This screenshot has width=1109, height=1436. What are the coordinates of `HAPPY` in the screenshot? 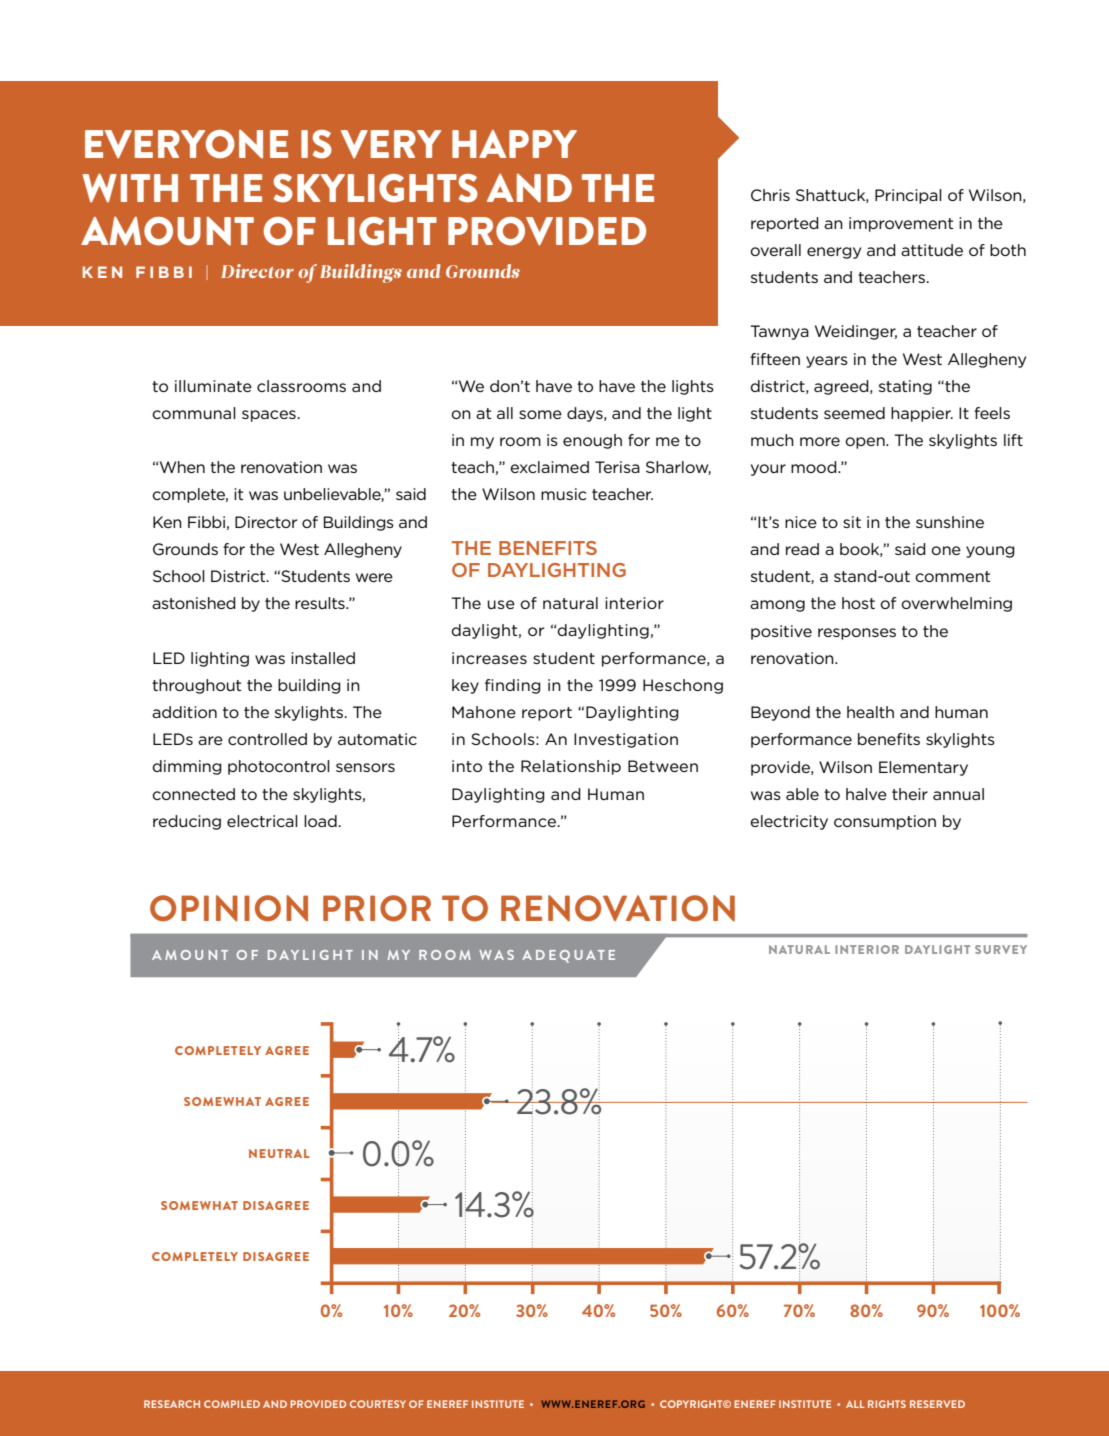 It's located at (514, 144).
